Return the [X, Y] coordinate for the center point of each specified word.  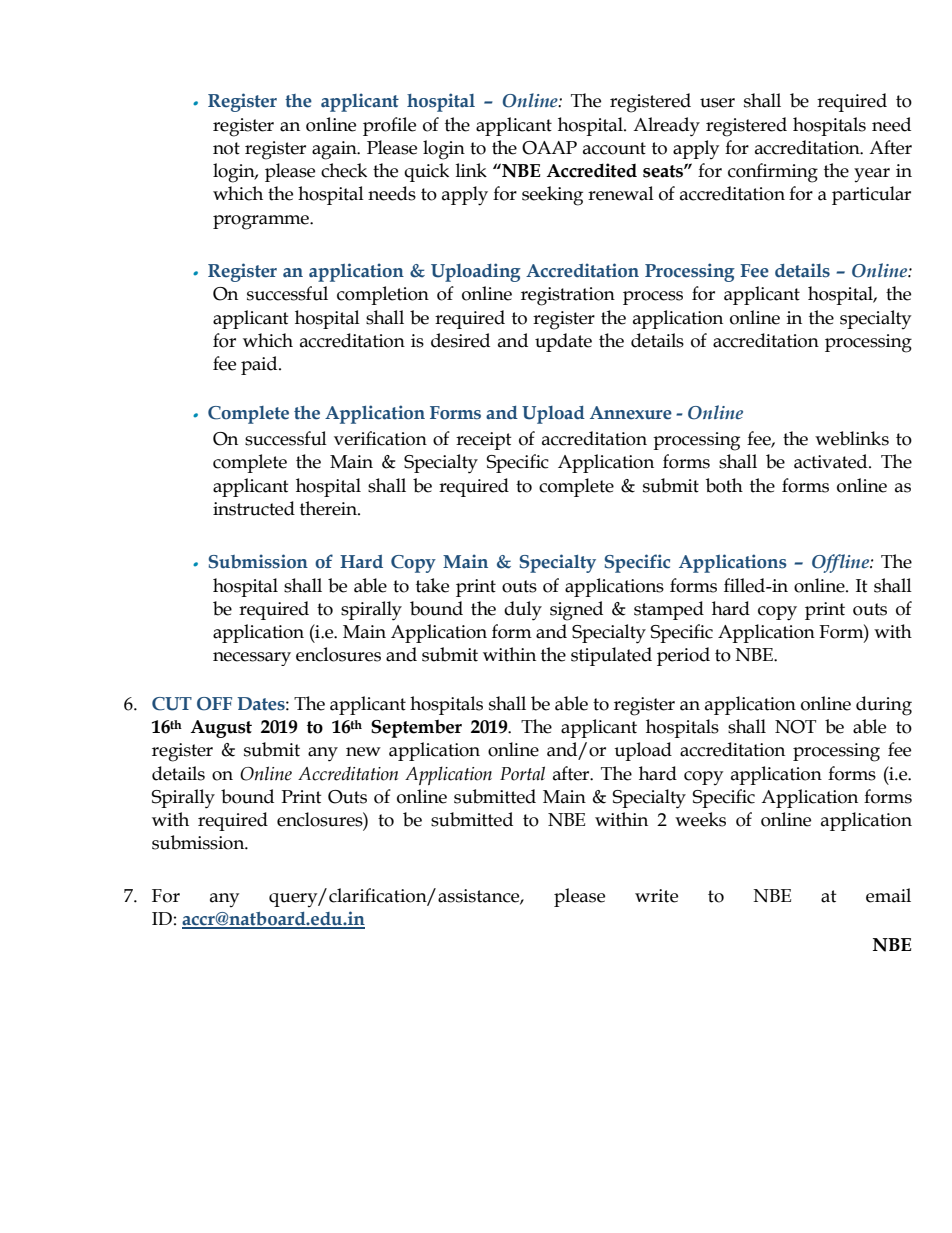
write [656, 896]
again [335, 150]
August [221, 729]
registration [568, 296]
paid [260, 365]
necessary [252, 659]
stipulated [611, 656]
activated [832, 461]
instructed [254, 508]
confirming [773, 173]
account [614, 148]
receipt [484, 441]
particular [871, 195]
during [884, 706]
